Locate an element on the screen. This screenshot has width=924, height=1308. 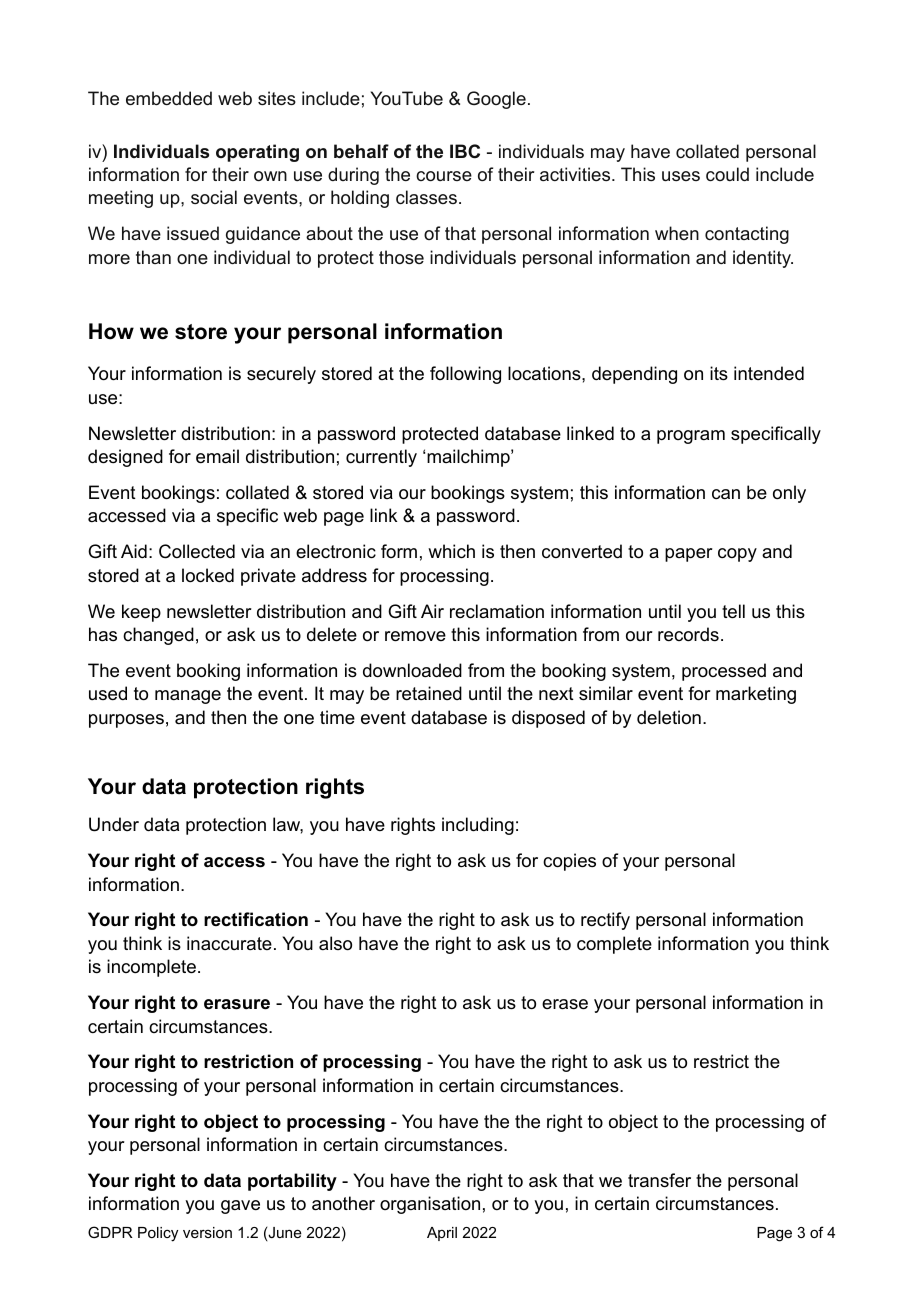
version is located at coordinates (207, 1232).
